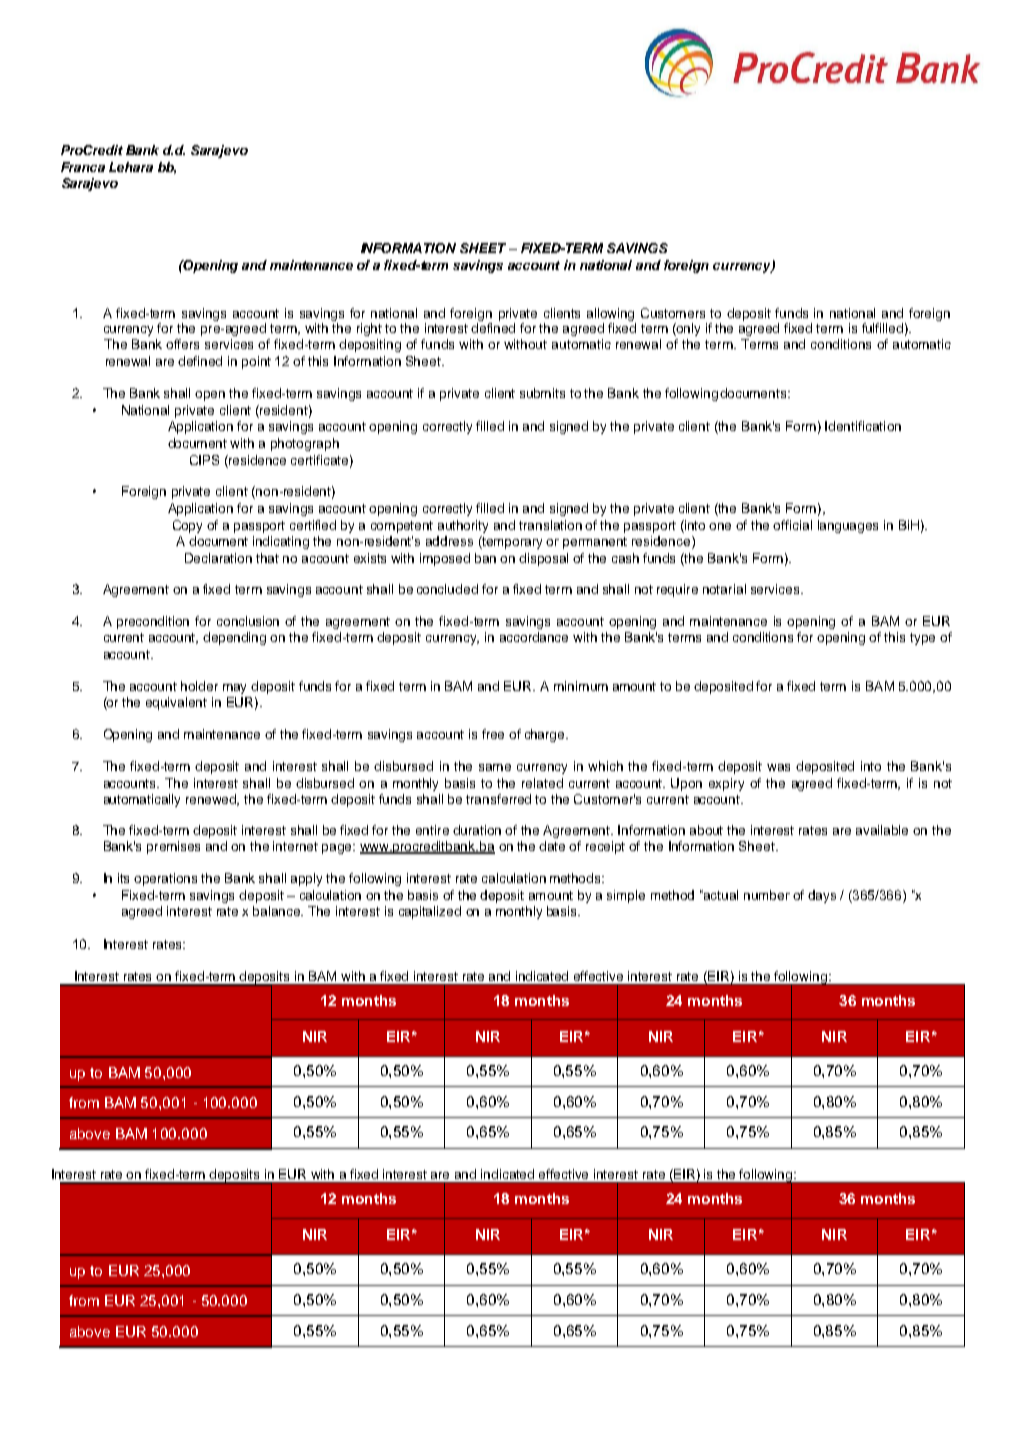  What do you see at coordinates (305, 444) in the page?
I see `photograph` at bounding box center [305, 444].
